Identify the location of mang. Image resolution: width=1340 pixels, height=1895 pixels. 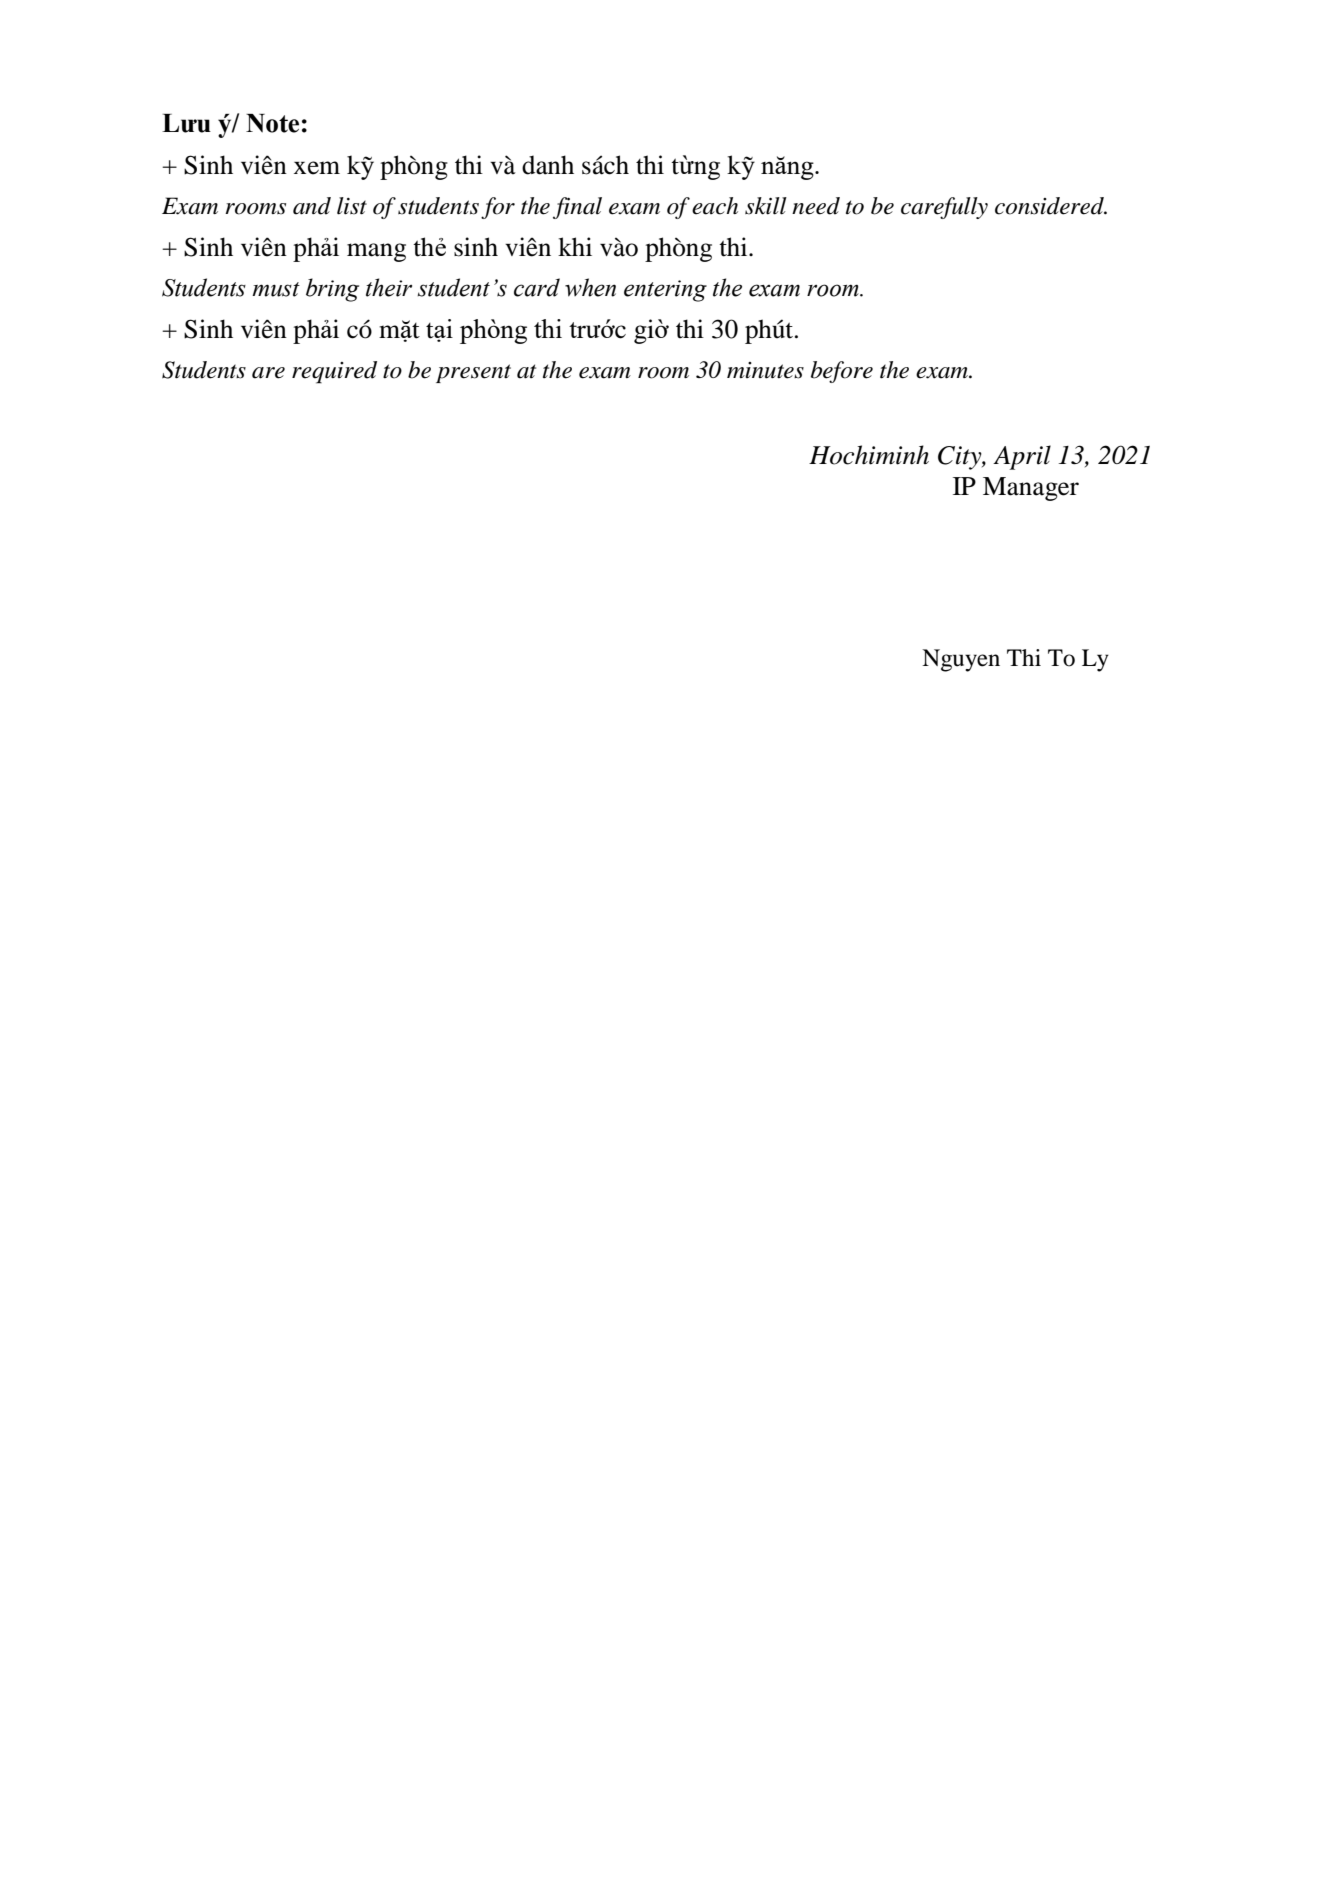
(376, 252).
